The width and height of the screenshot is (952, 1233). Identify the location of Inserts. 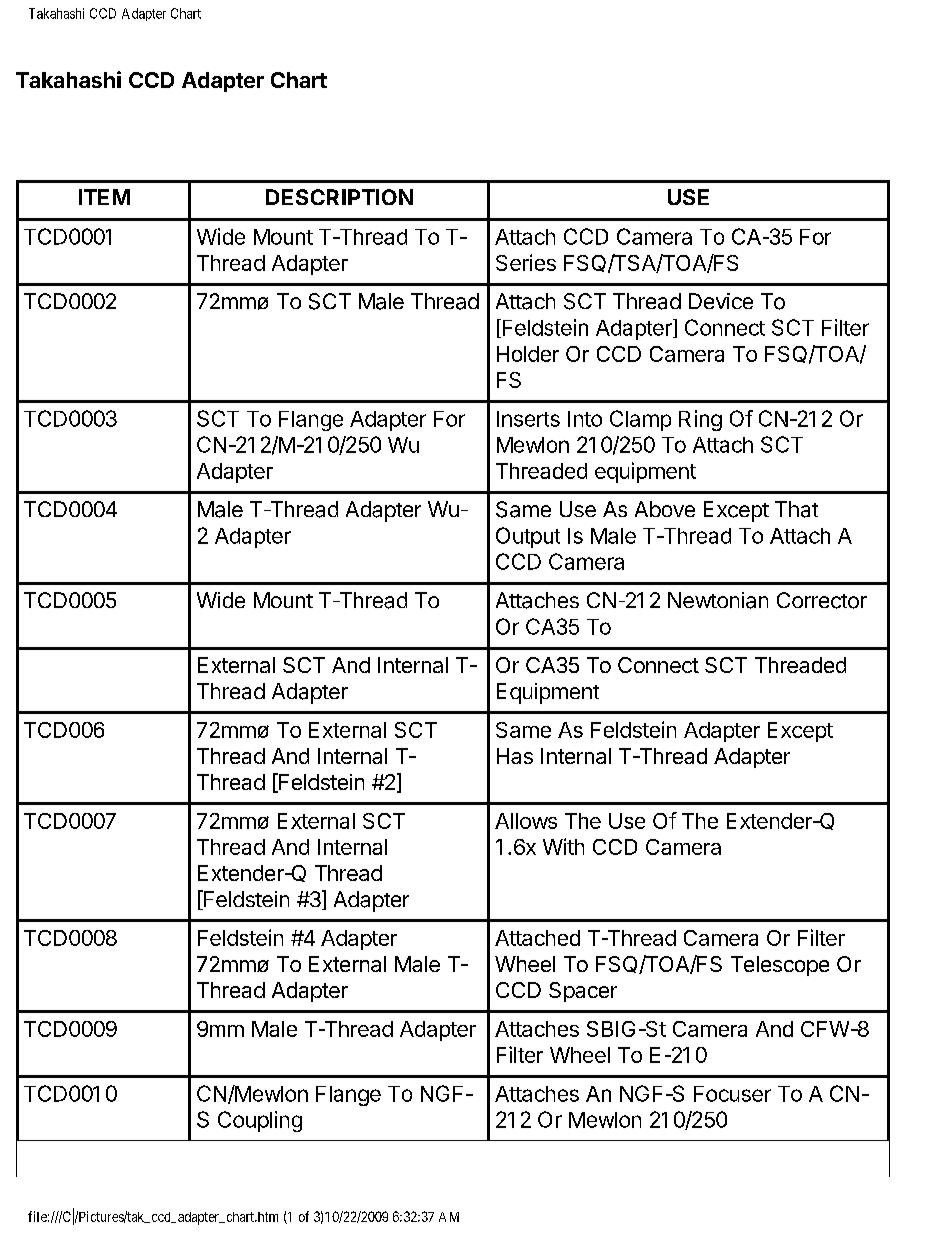
(528, 419).
